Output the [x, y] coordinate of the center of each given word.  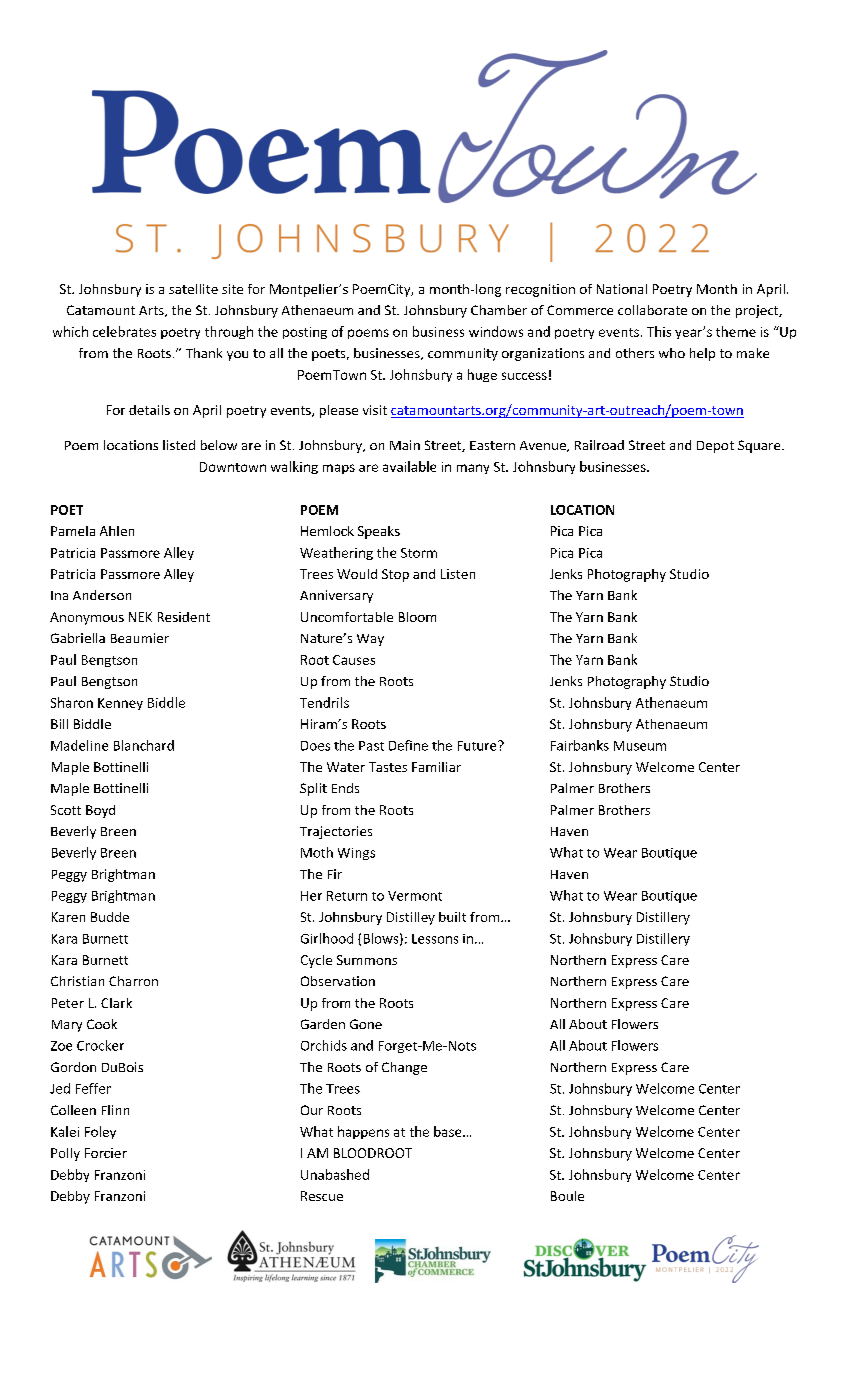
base [449, 1131]
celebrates [124, 331]
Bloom [417, 617]
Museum [640, 746]
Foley [100, 1132]
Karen [68, 917]
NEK [140, 617]
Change [404, 1068]
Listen [458, 574]
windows [496, 331]
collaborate [652, 310]
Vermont [415, 896]
